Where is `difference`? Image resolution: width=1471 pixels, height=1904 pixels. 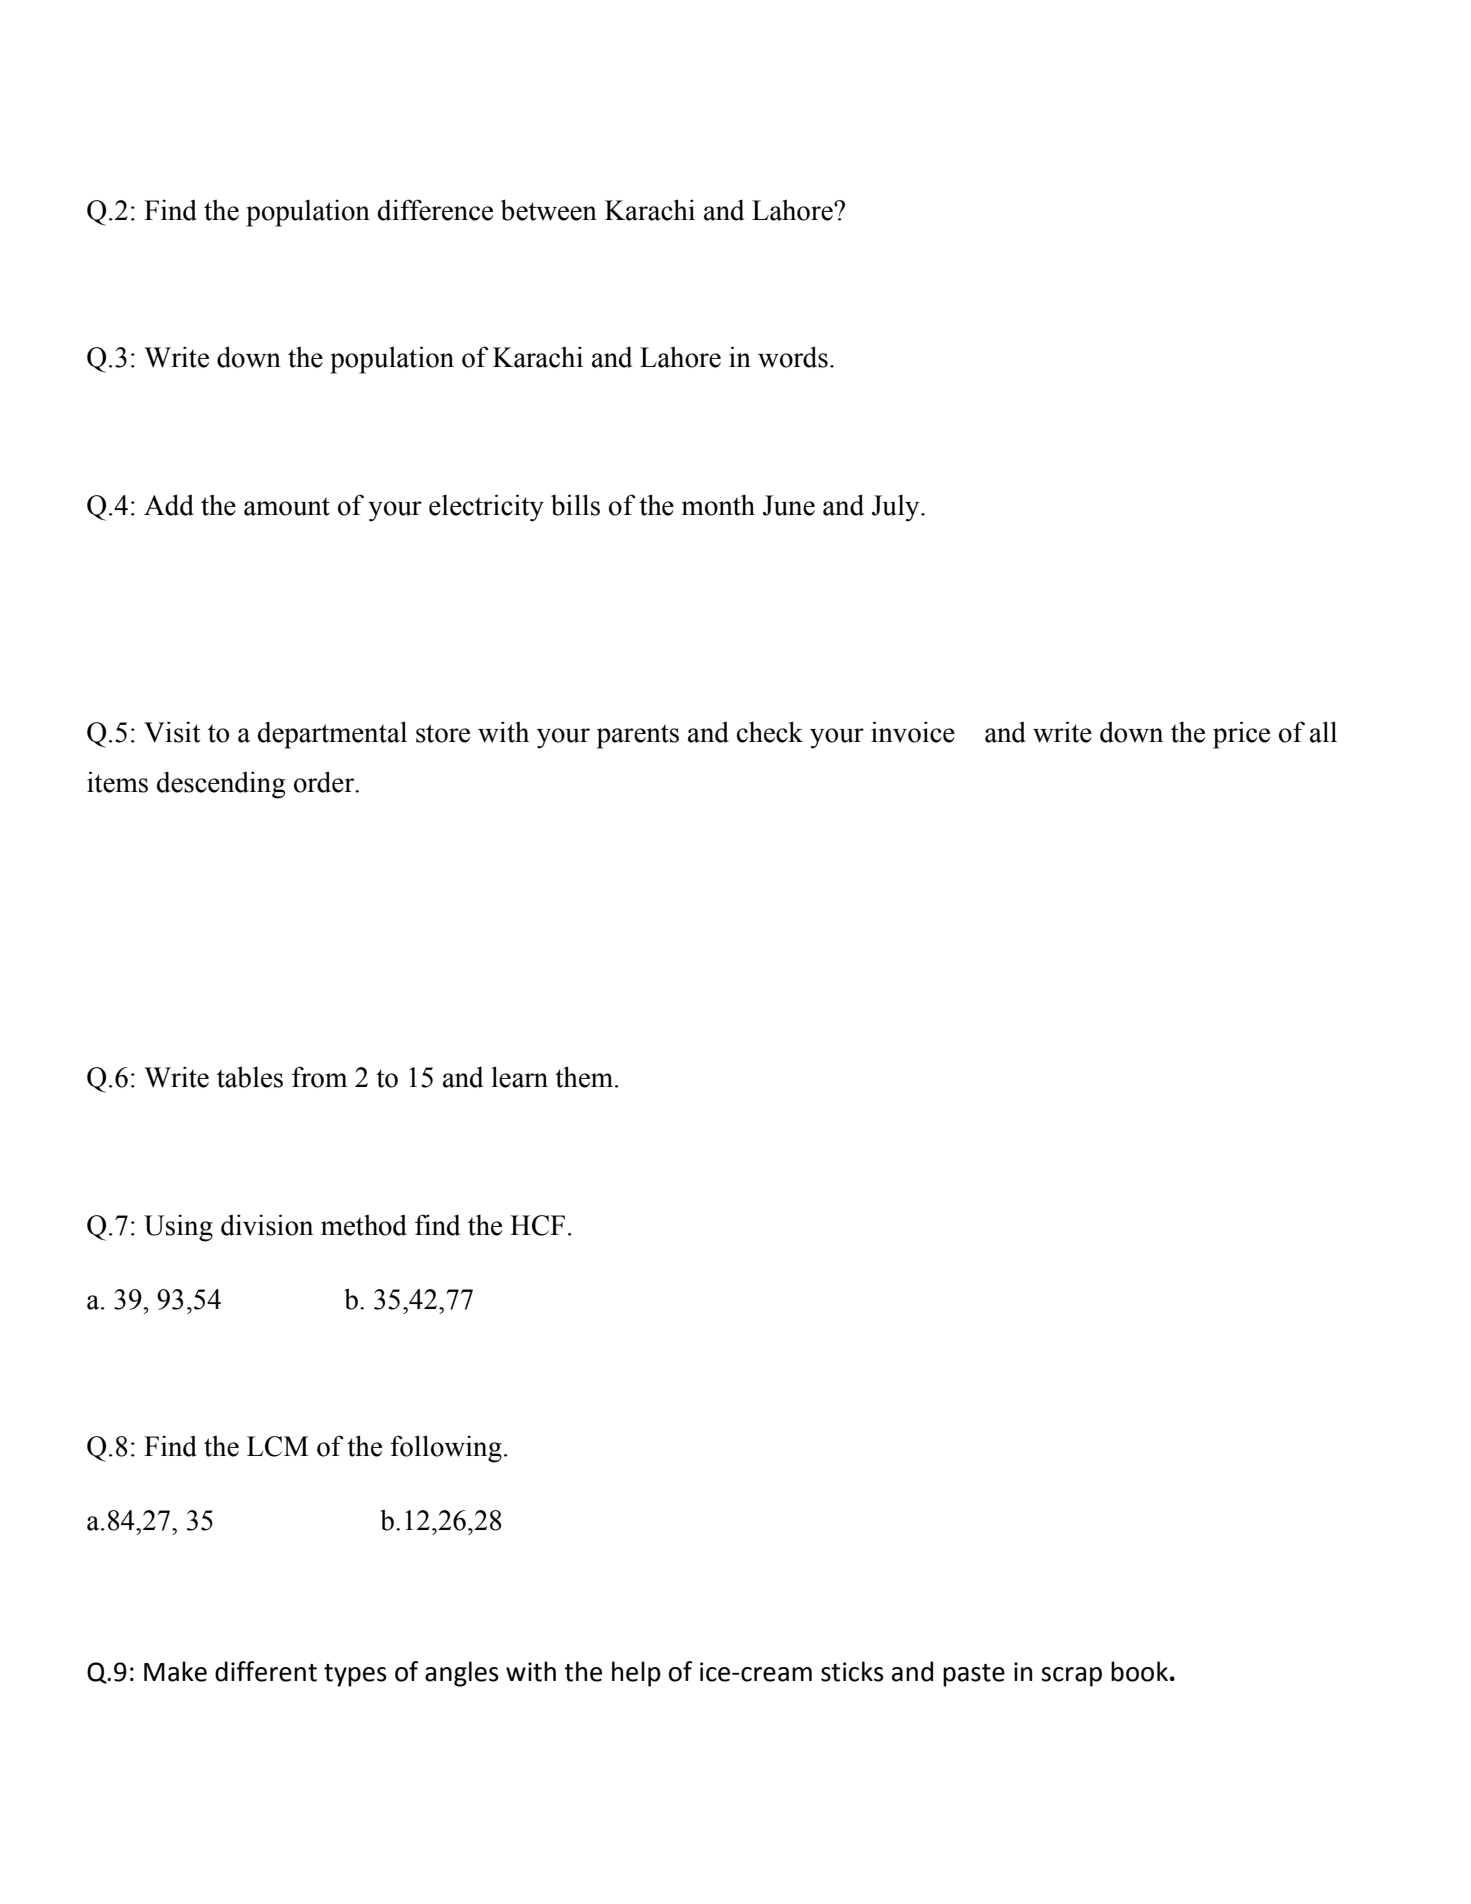 difference is located at coordinates (435, 210).
